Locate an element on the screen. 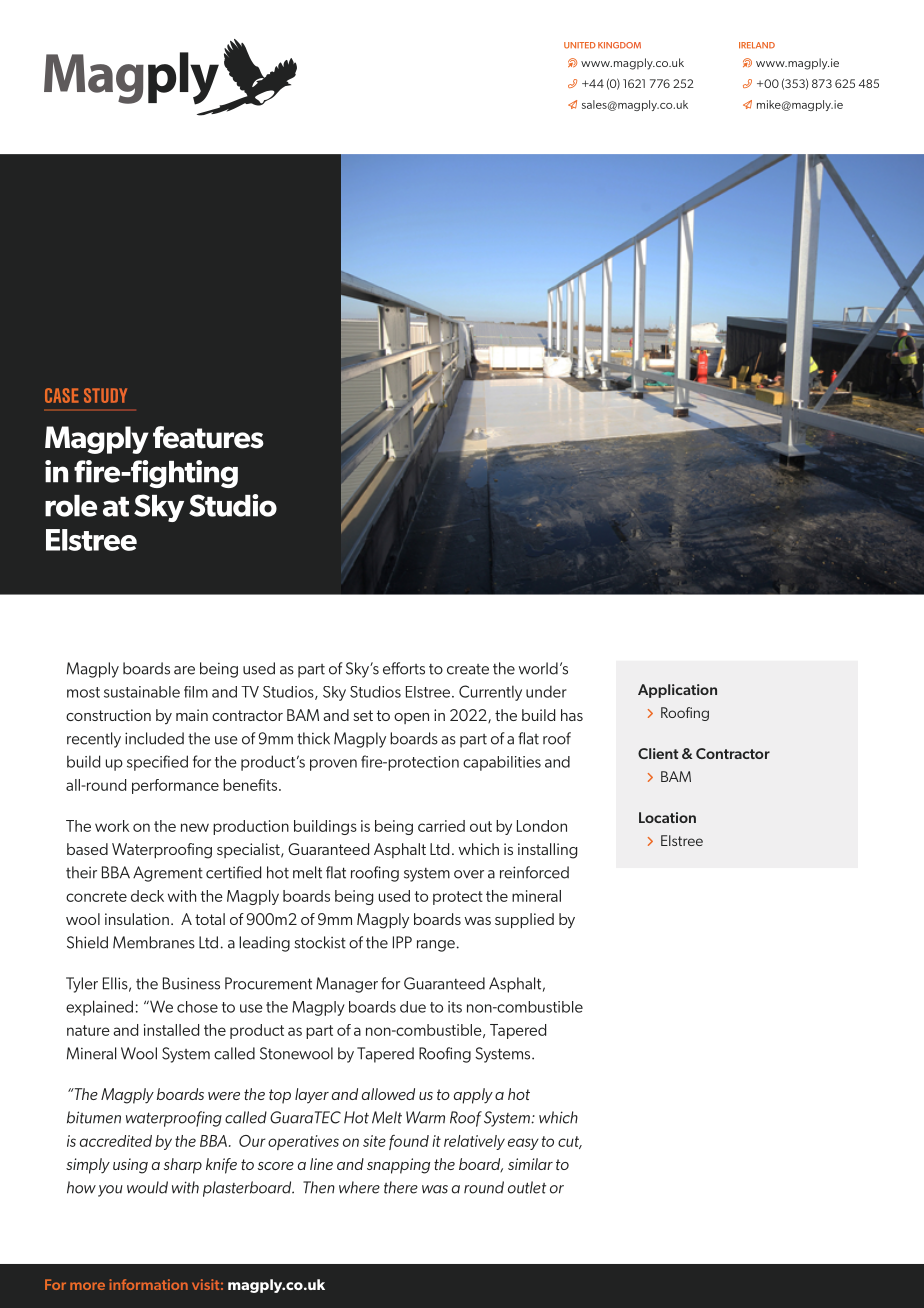 The height and width of the screenshot is (1308, 924). features is located at coordinates (208, 437).
